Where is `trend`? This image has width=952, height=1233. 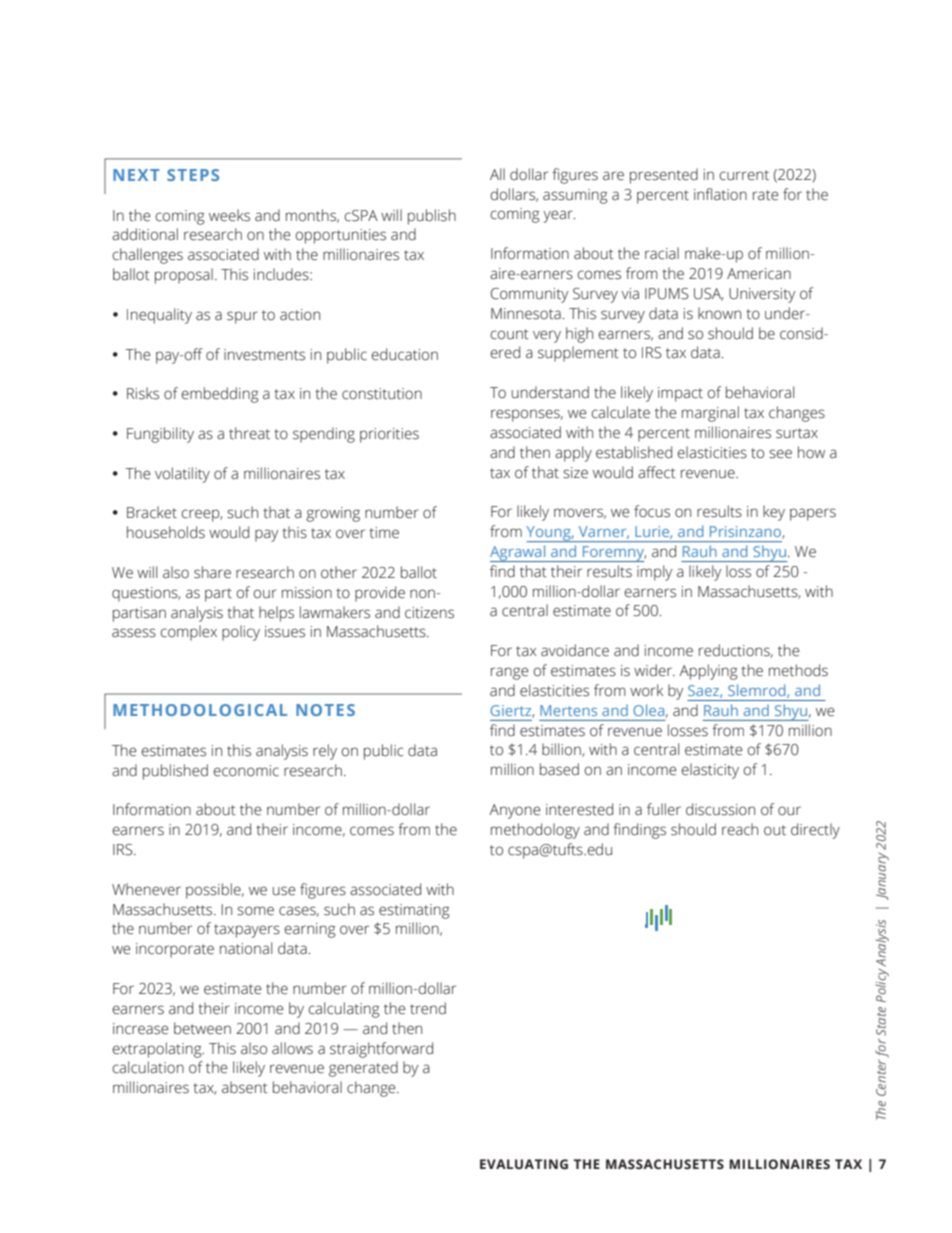
trend is located at coordinates (428, 1008).
